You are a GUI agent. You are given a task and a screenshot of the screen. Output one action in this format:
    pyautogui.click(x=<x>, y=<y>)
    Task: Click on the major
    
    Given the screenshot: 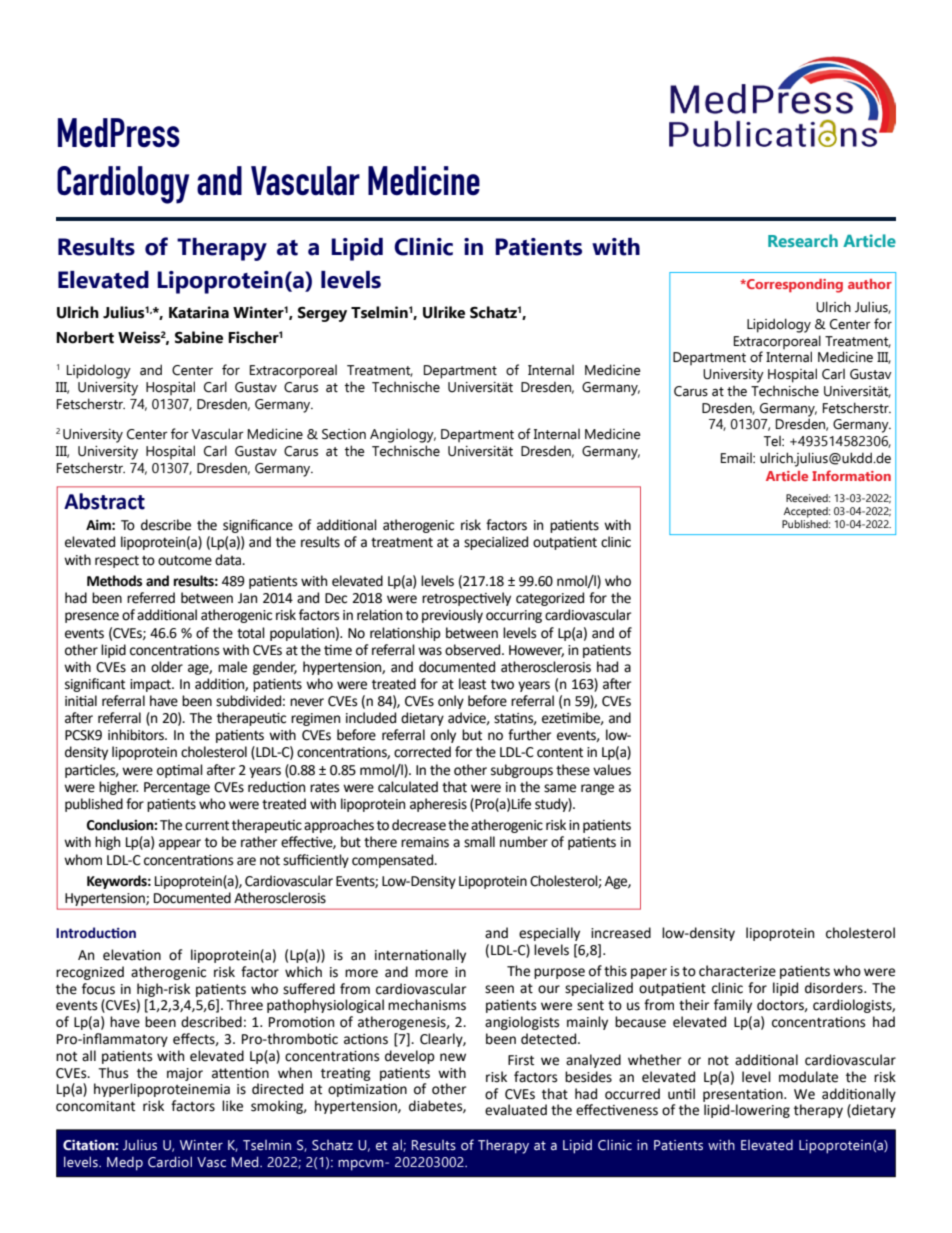 What is the action you would take?
    pyautogui.click(x=185, y=1074)
